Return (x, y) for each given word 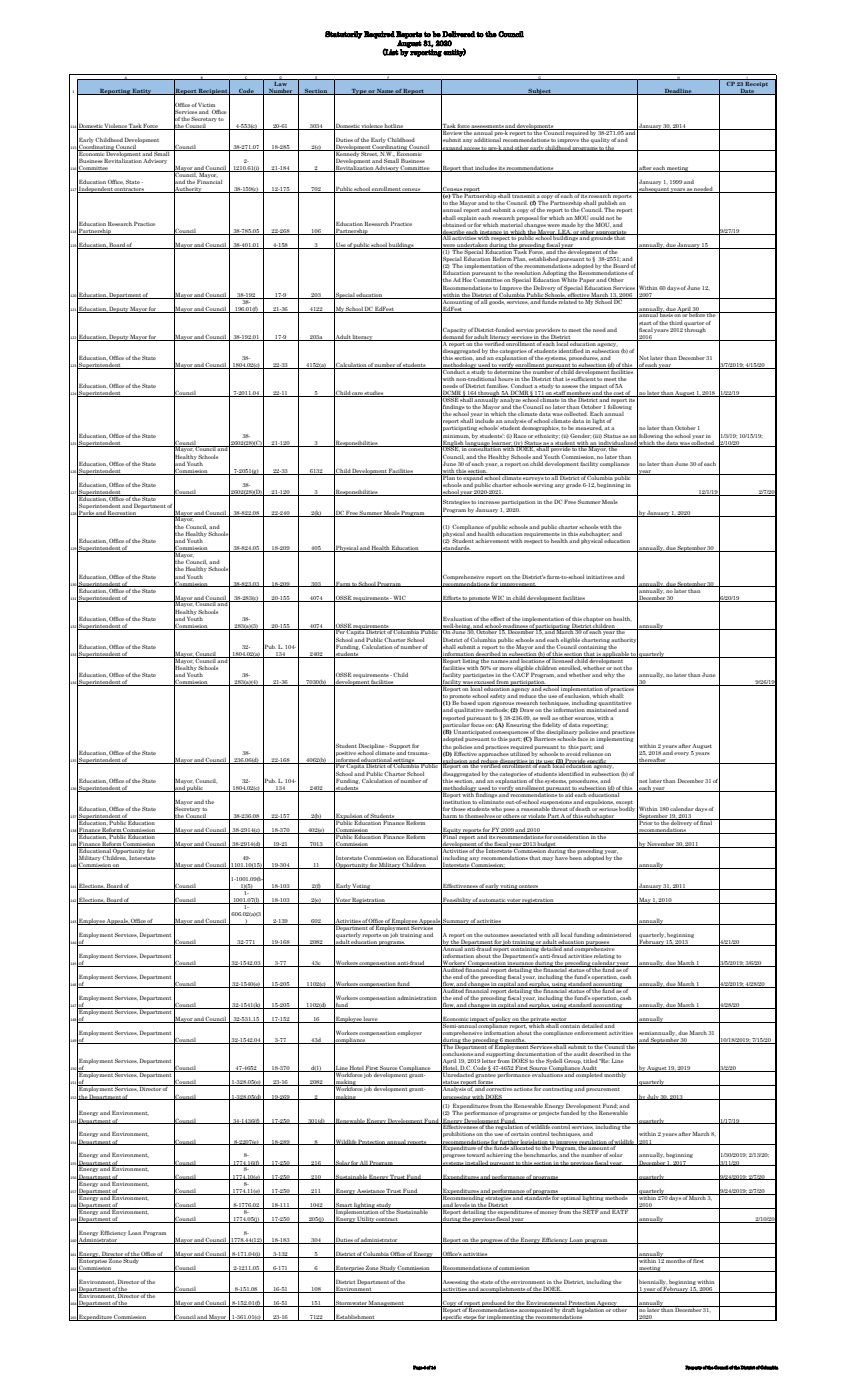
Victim (206, 105)
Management (386, 1304)
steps (470, 1318)
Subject (539, 91)
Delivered (459, 34)
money (548, 1213)
